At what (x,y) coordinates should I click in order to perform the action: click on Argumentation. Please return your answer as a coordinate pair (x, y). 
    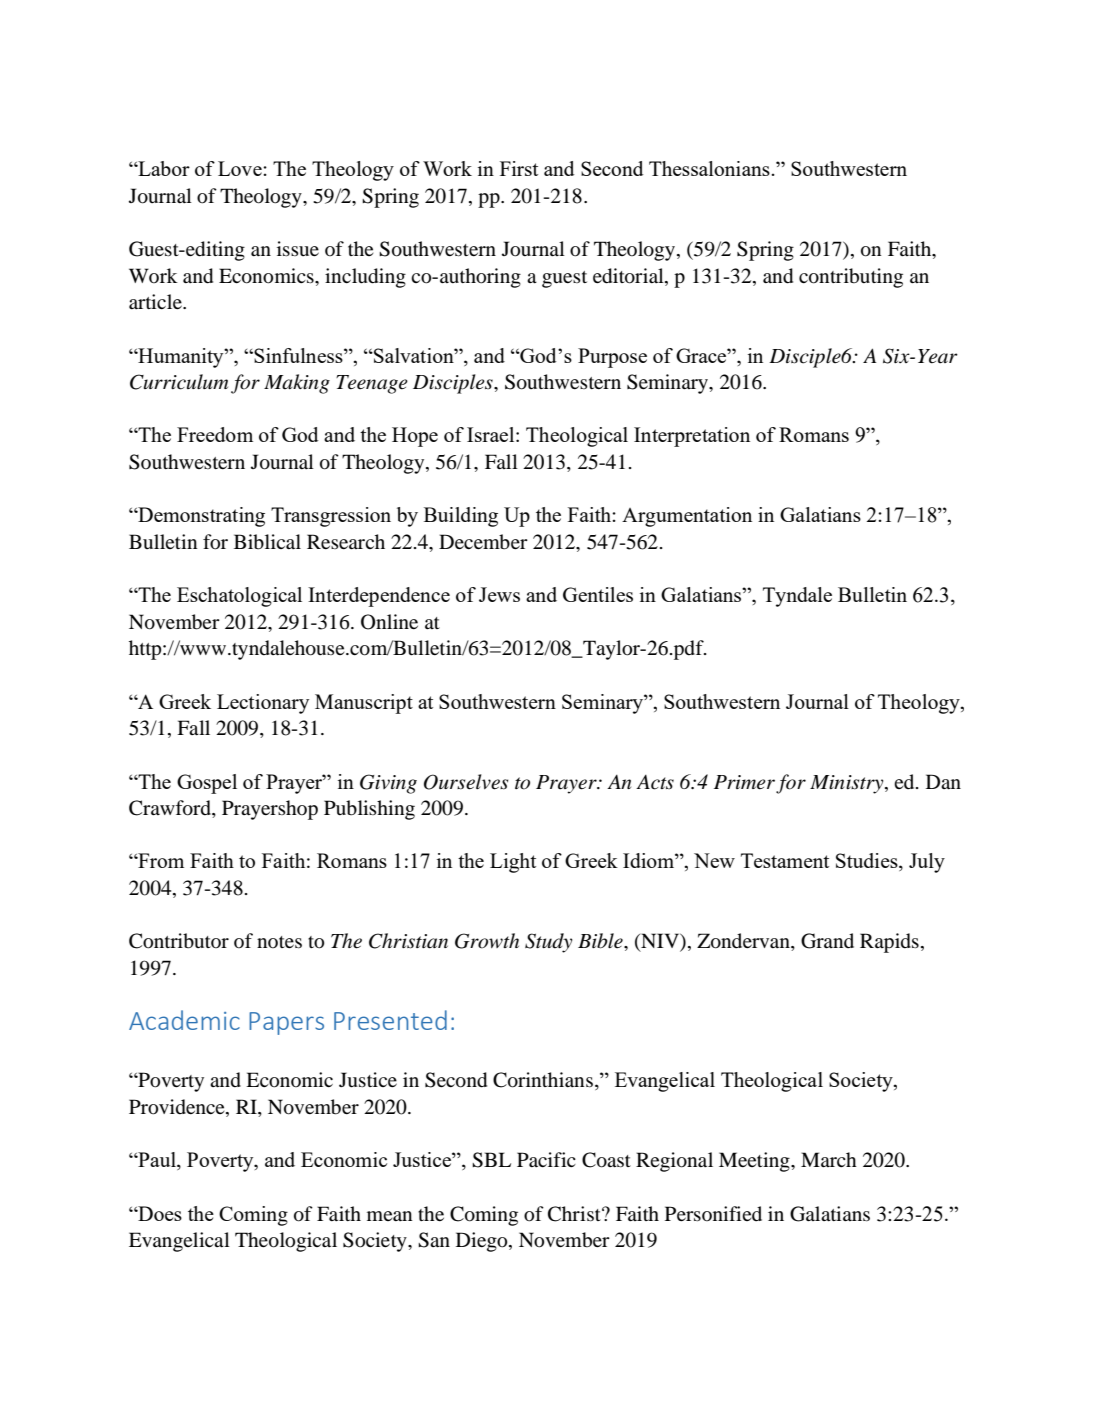
    Looking at the image, I should click on (687, 517).
